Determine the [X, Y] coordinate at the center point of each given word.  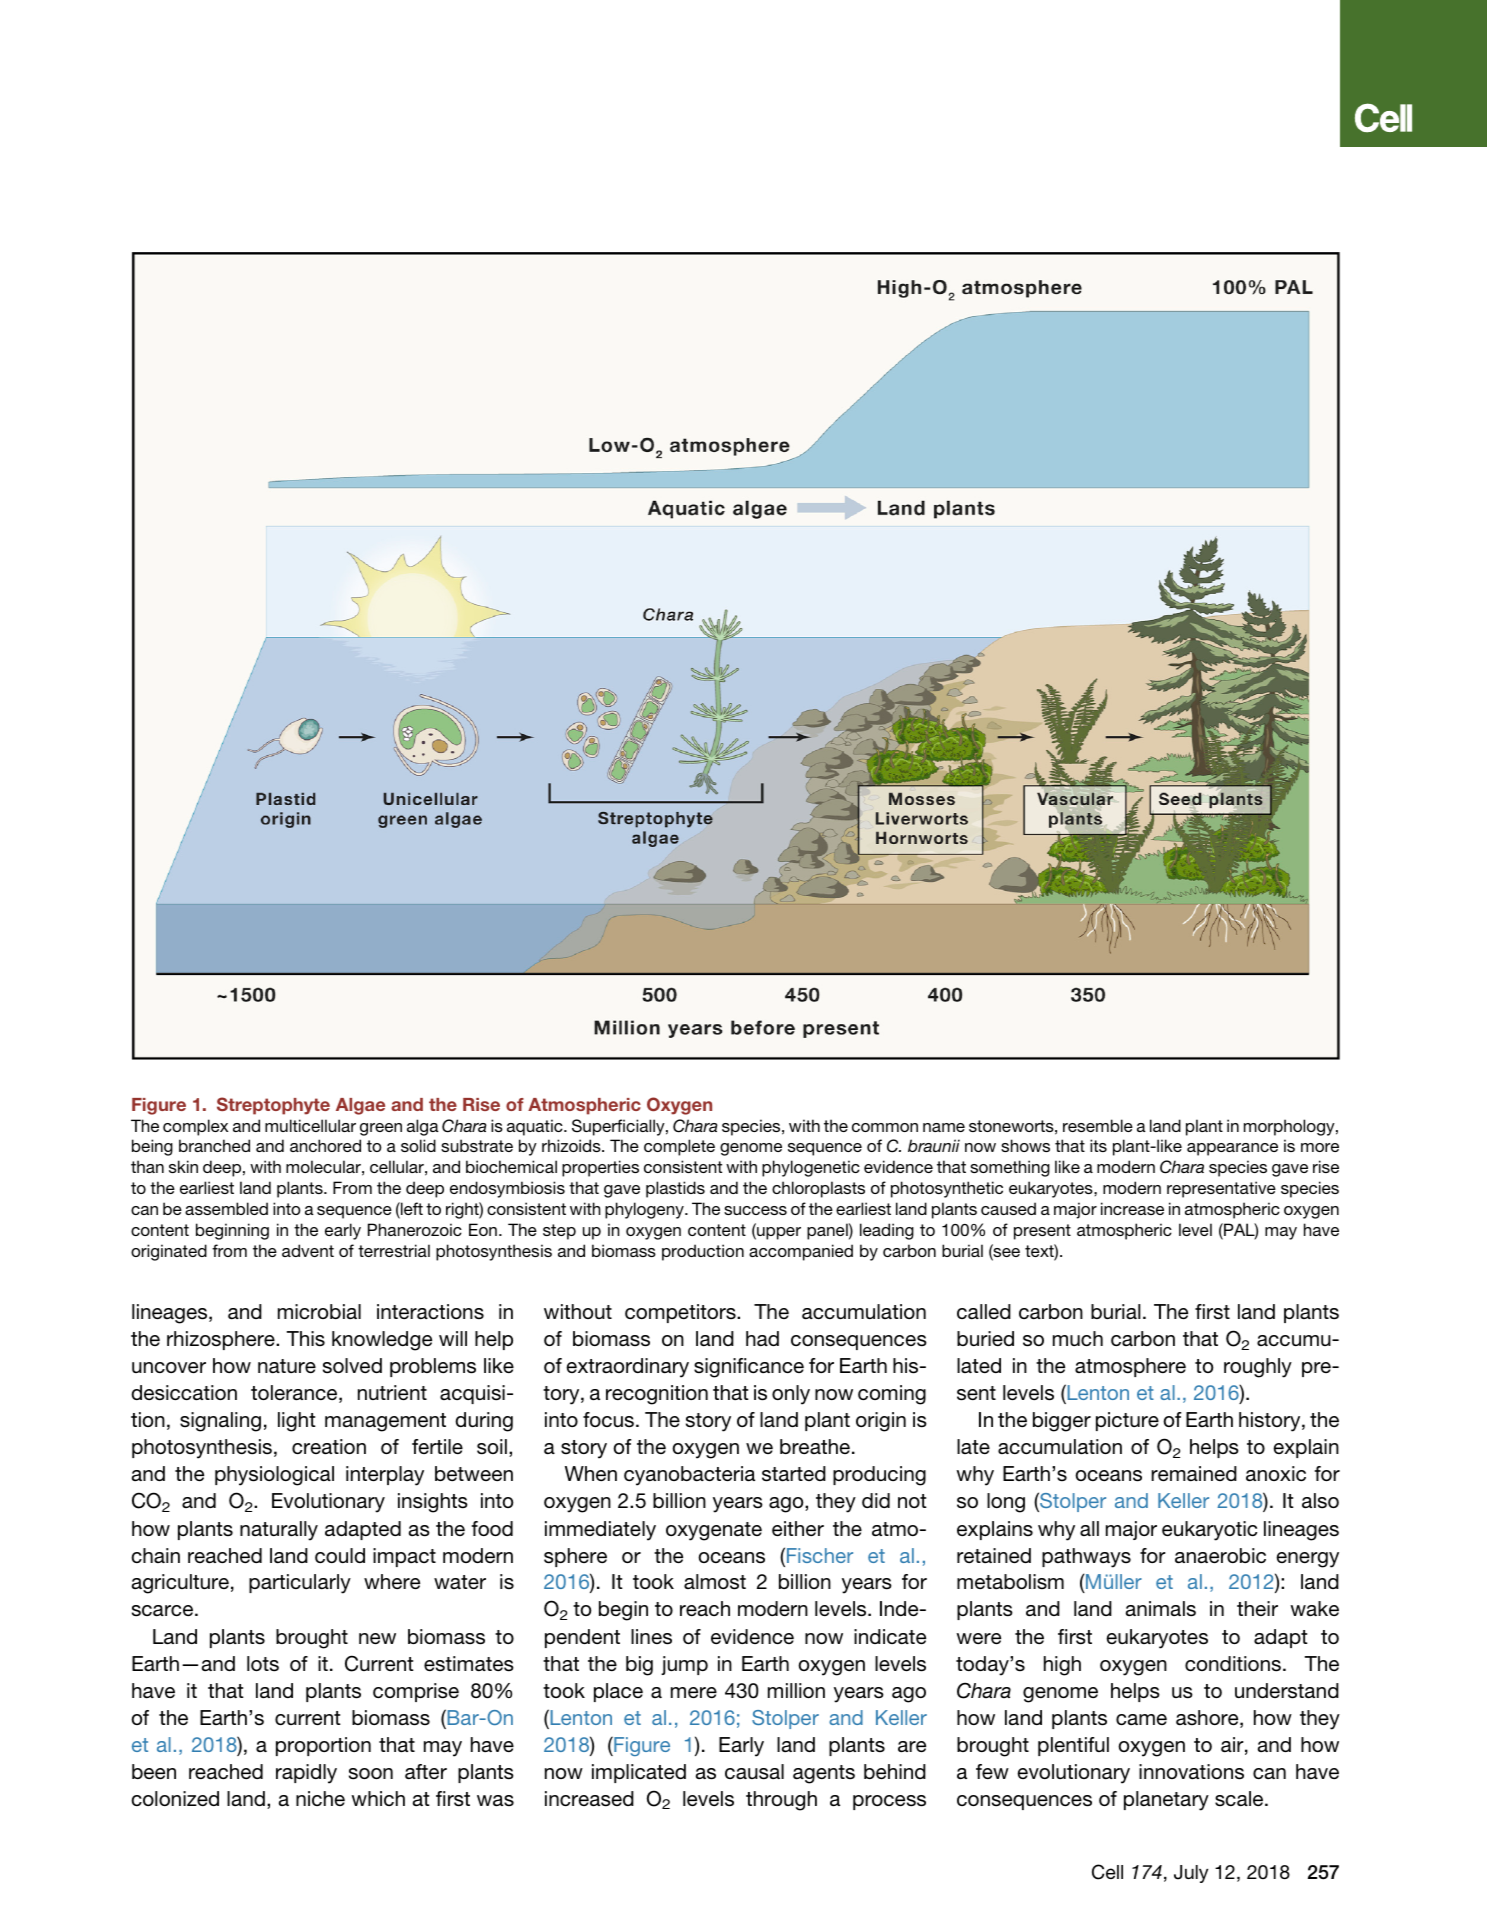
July [1191, 1874]
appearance [1232, 1149]
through [781, 1801]
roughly [1258, 1368]
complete [679, 1147]
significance [749, 1368]
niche [320, 1798]
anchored [325, 1145]
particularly [300, 1584]
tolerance [295, 1394]
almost [715, 1582]
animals [1161, 1609]
